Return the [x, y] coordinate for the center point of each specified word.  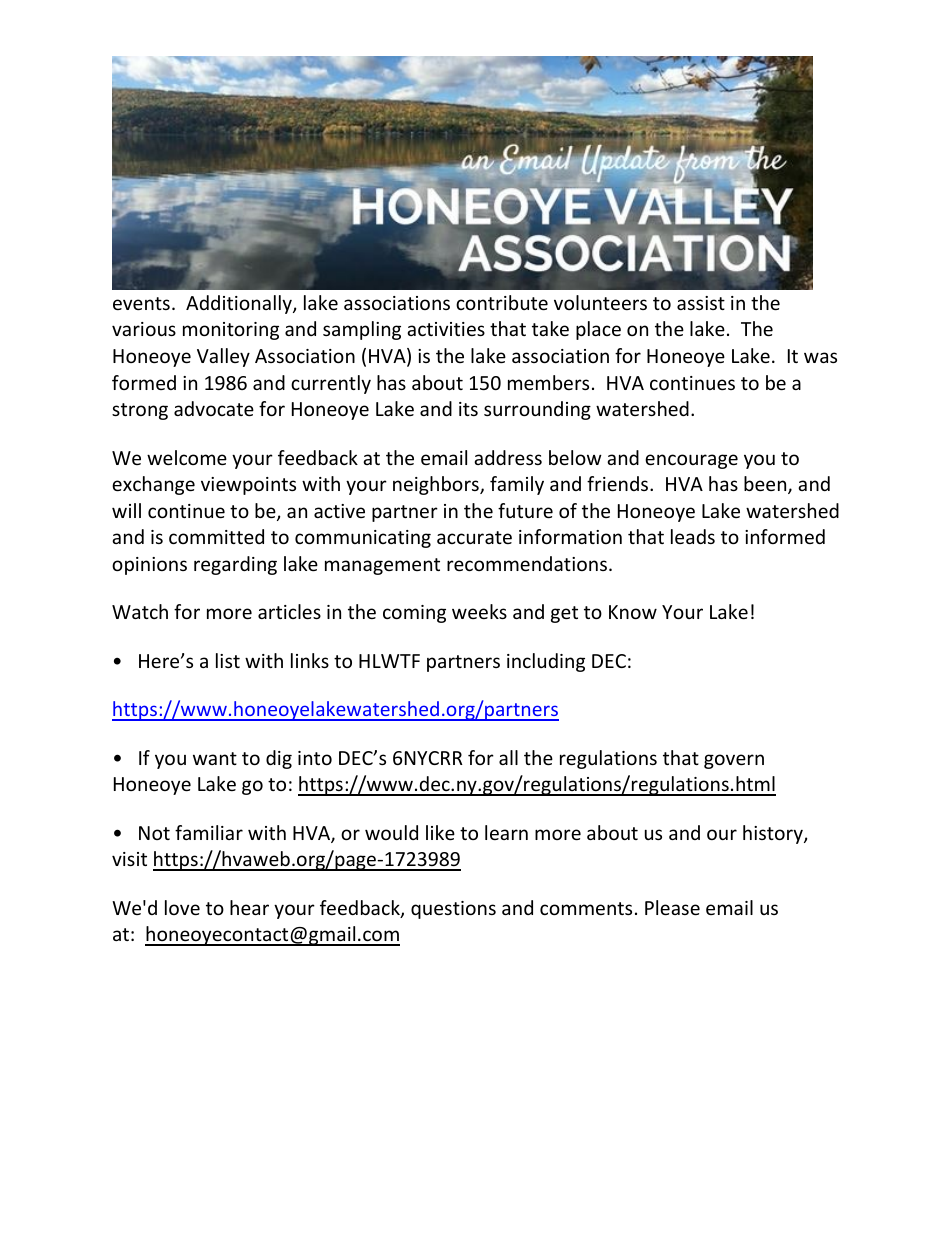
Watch [140, 611]
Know [633, 612]
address [508, 457]
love [182, 907]
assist [701, 303]
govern [734, 761]
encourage [691, 461]
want [215, 758]
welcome [187, 457]
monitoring [231, 331]
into [315, 758]
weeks [479, 611]
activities [446, 329]
